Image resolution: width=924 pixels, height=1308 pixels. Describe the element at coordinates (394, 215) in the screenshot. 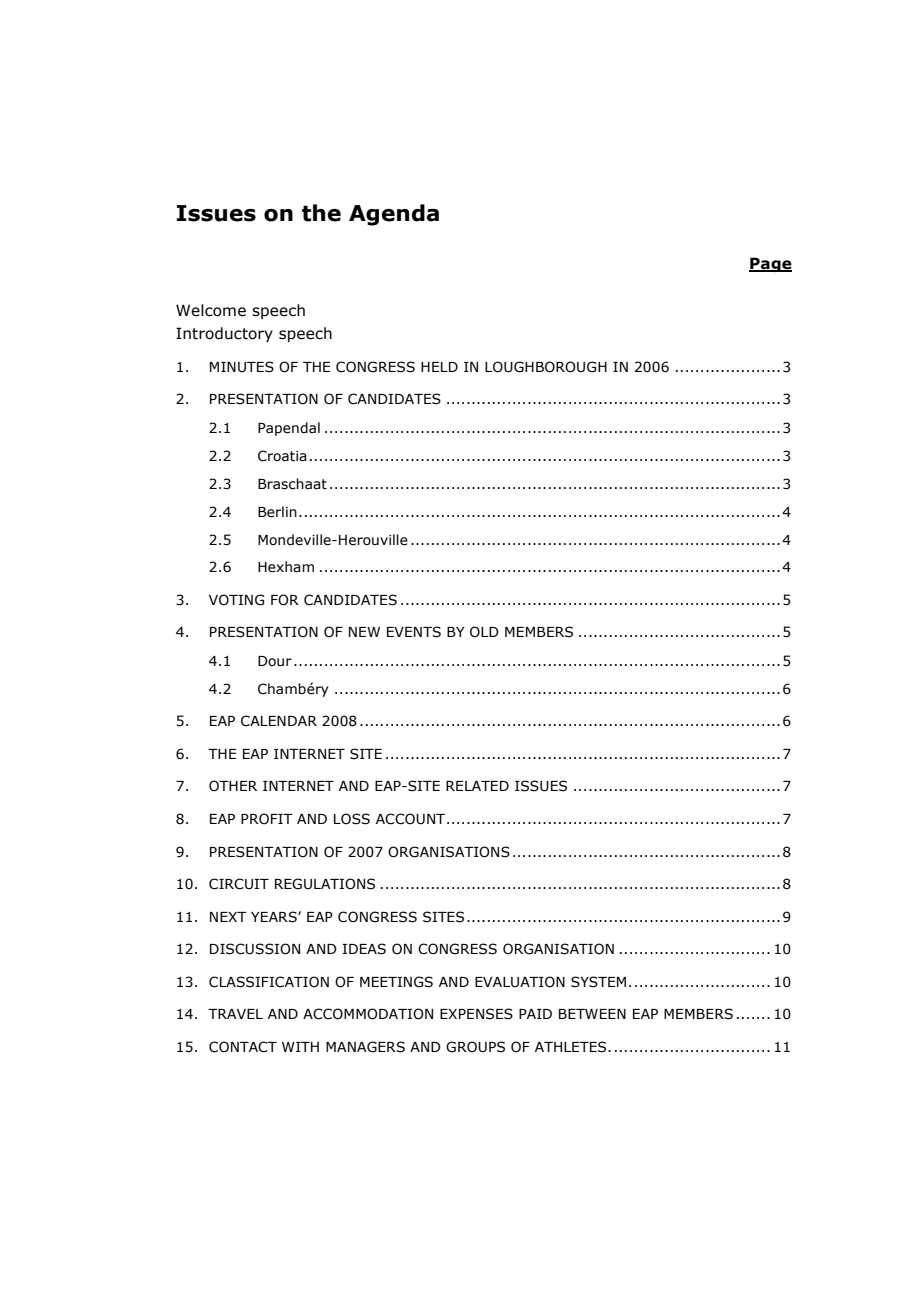

I see `Agenda` at that location.
